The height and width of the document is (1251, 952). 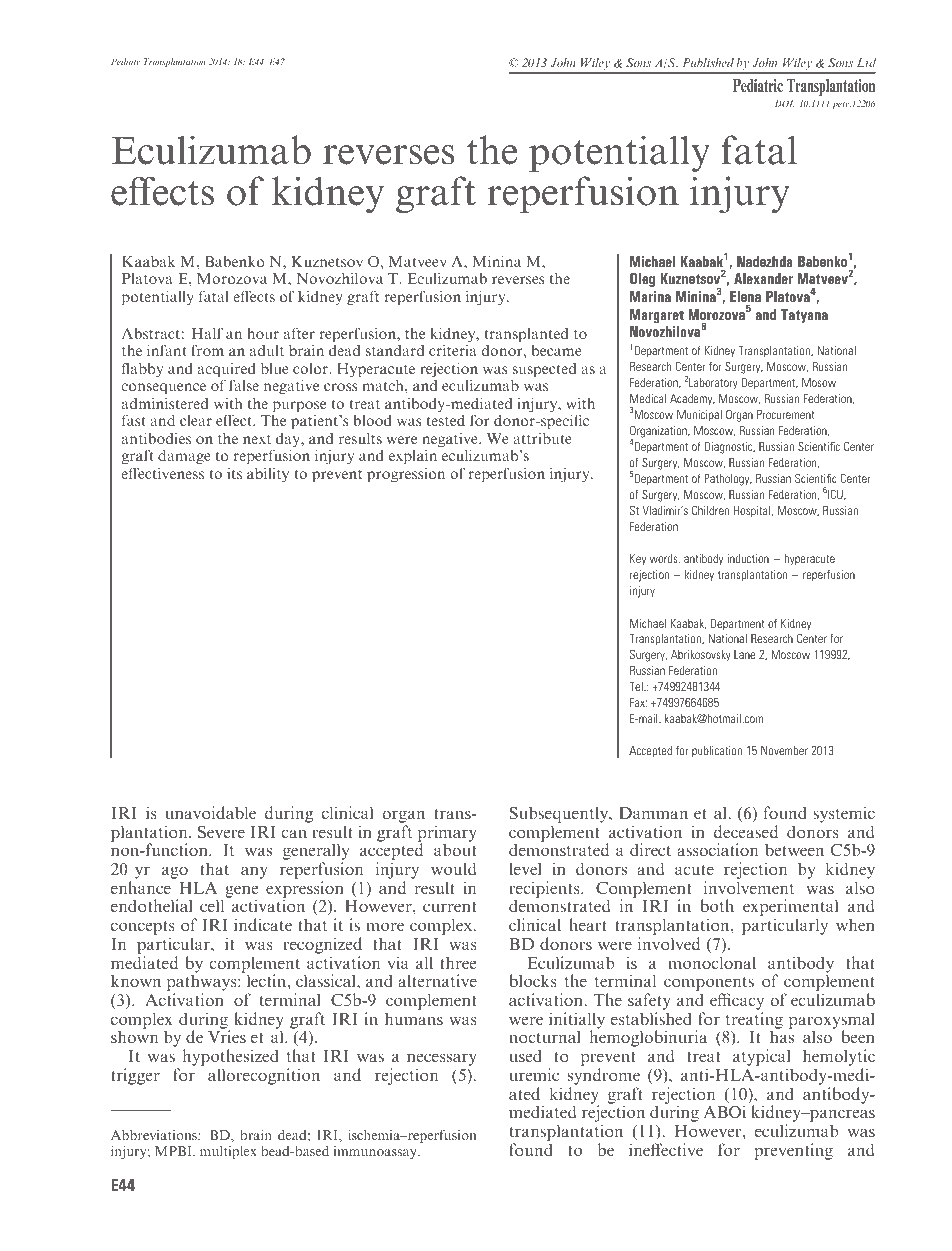 What do you see at coordinates (207, 333) in the document?
I see `Half` at bounding box center [207, 333].
